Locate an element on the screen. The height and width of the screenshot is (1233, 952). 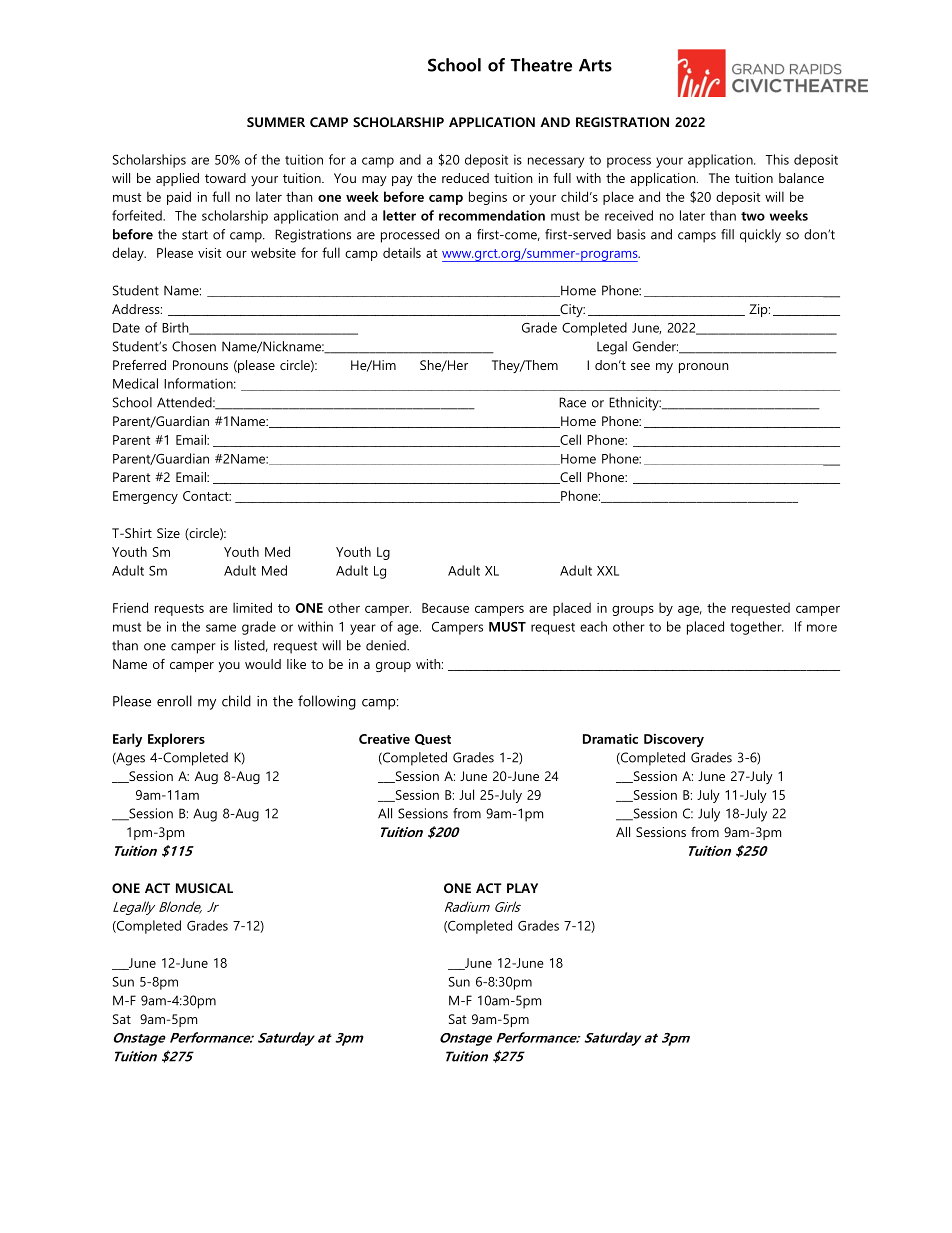
PLAY is located at coordinates (522, 888).
